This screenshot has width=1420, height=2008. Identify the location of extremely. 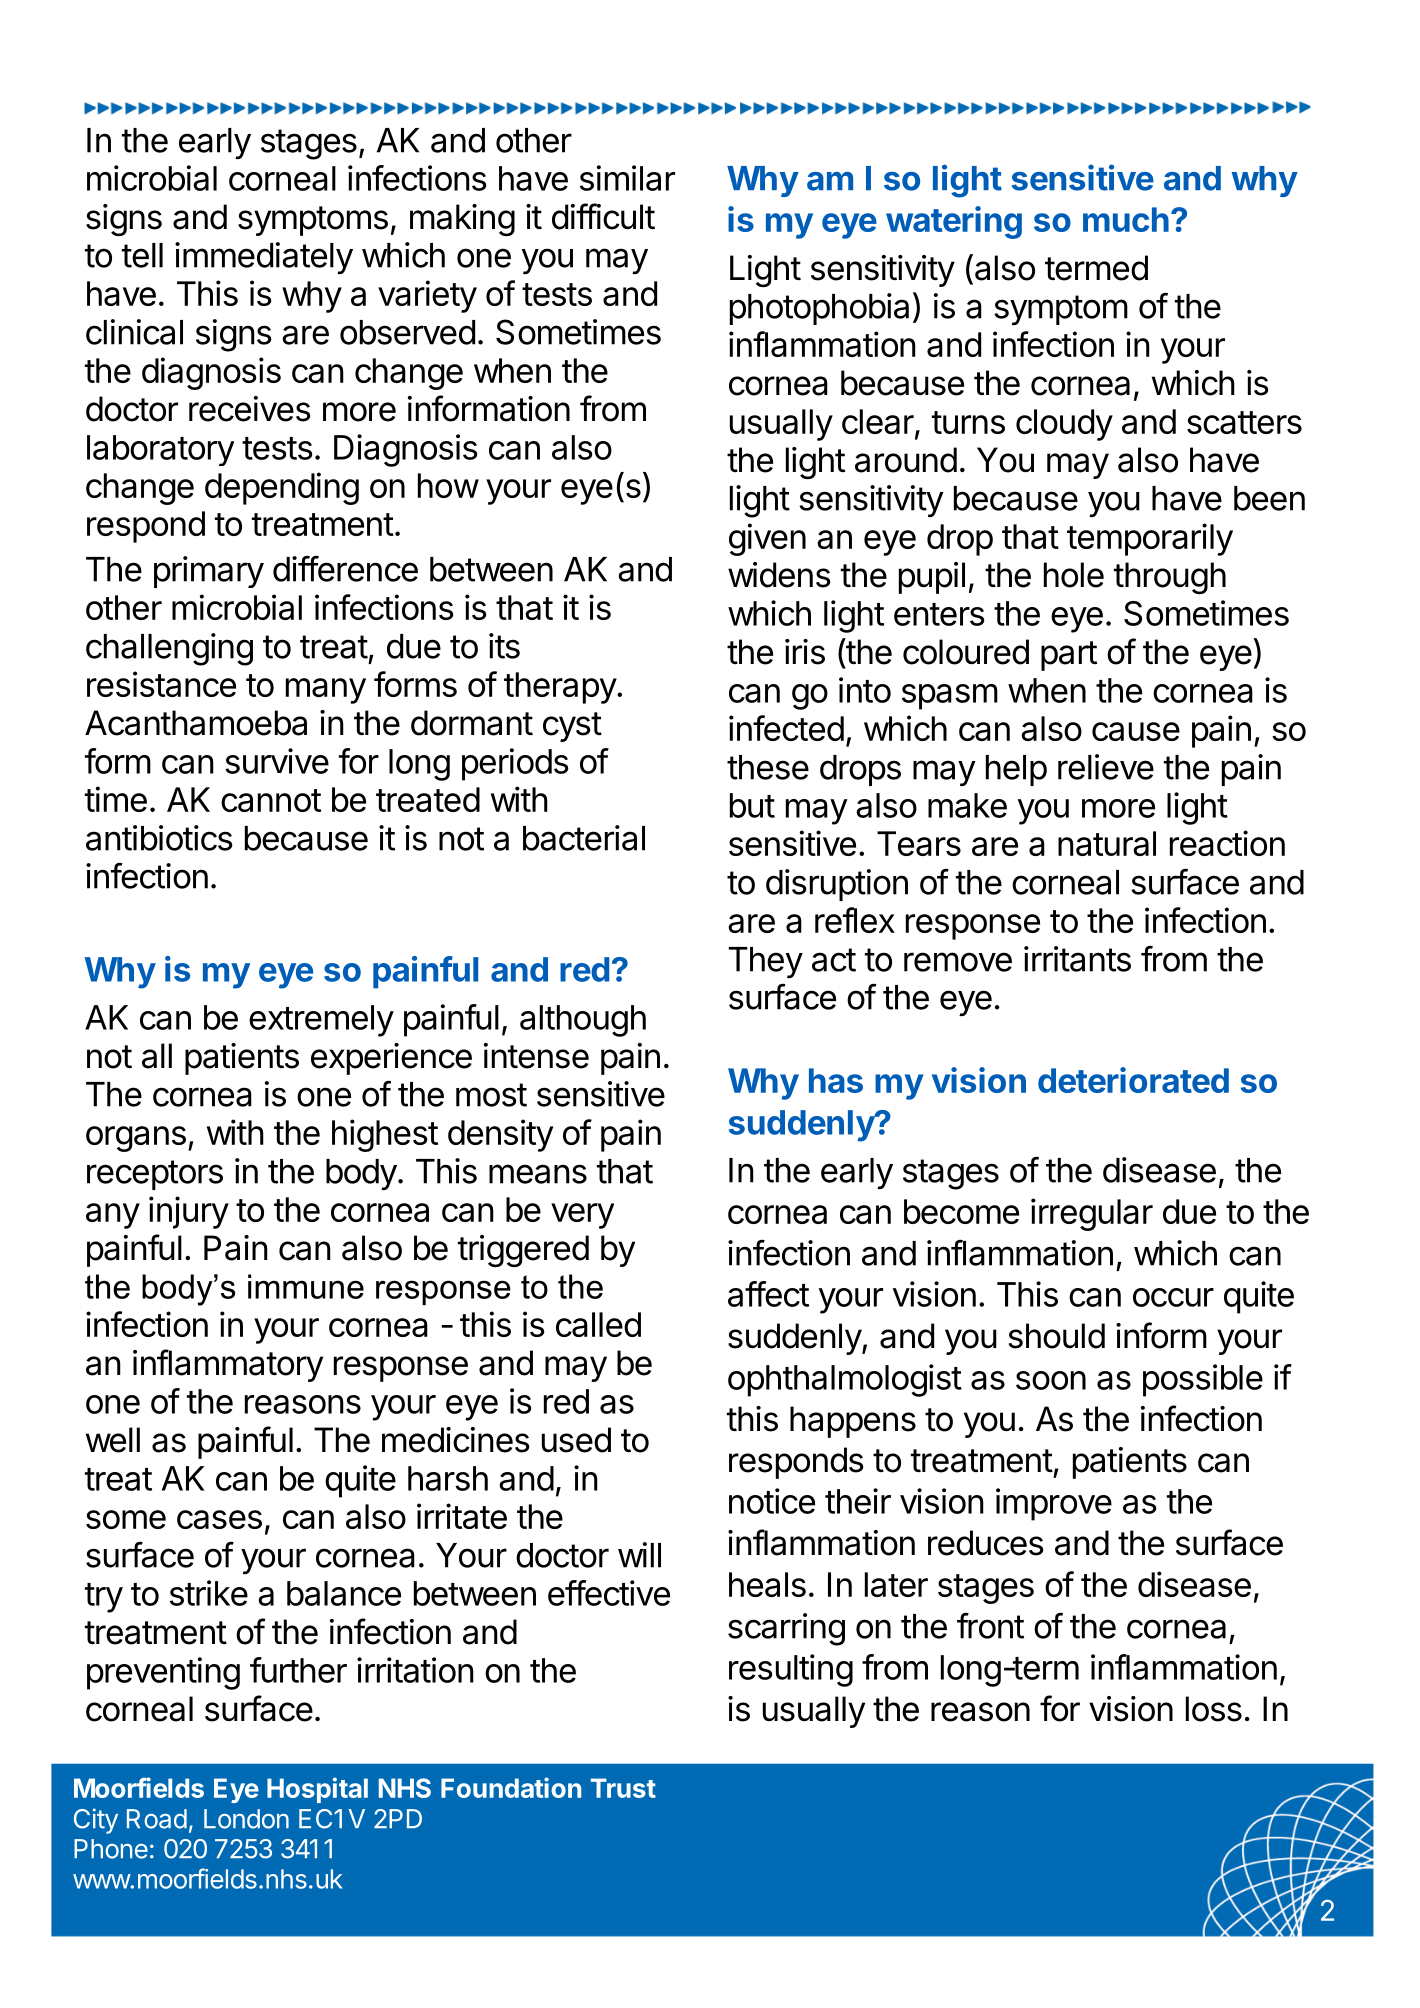
(321, 1021).
